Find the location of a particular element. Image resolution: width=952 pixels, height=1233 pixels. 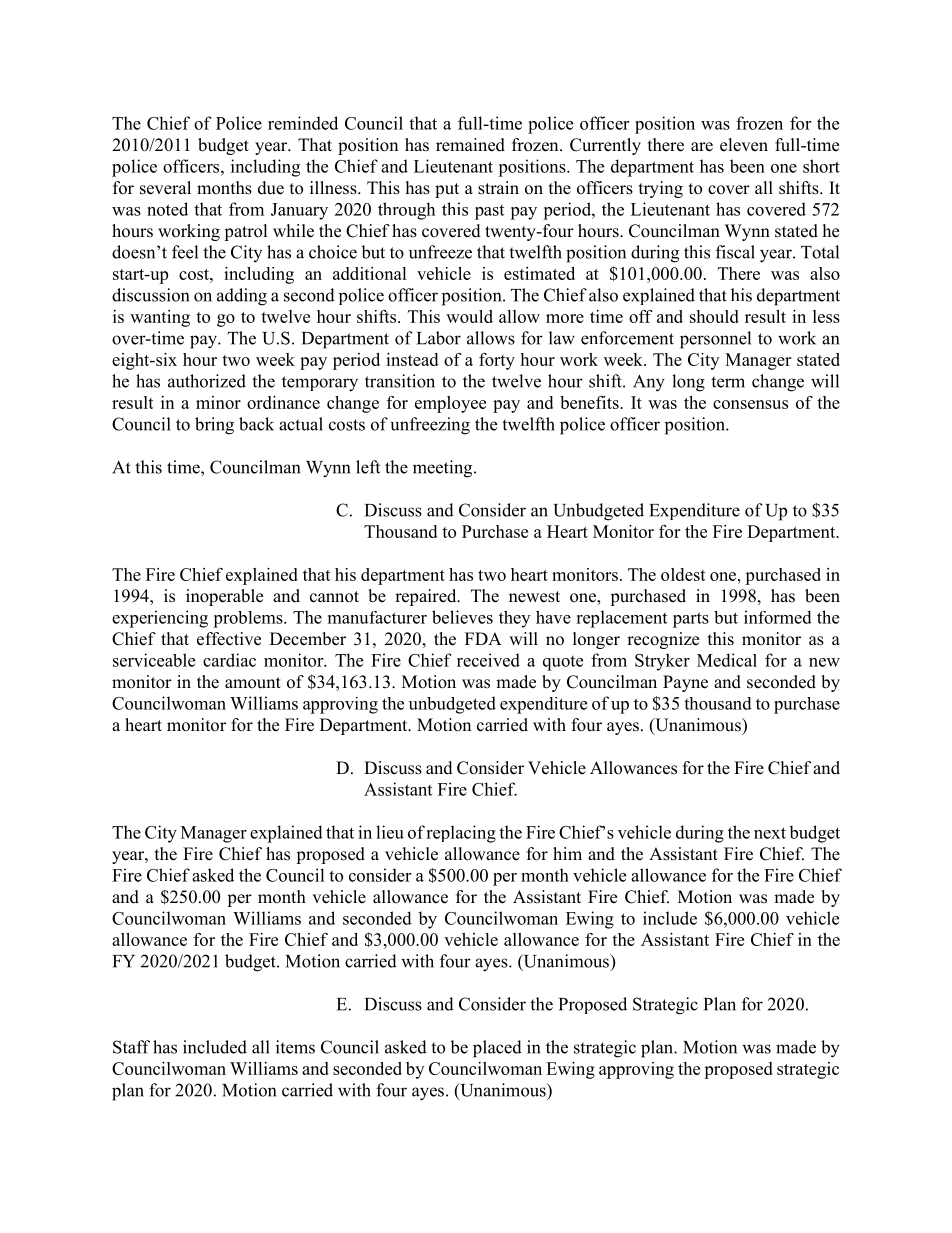

informed is located at coordinates (778, 617).
